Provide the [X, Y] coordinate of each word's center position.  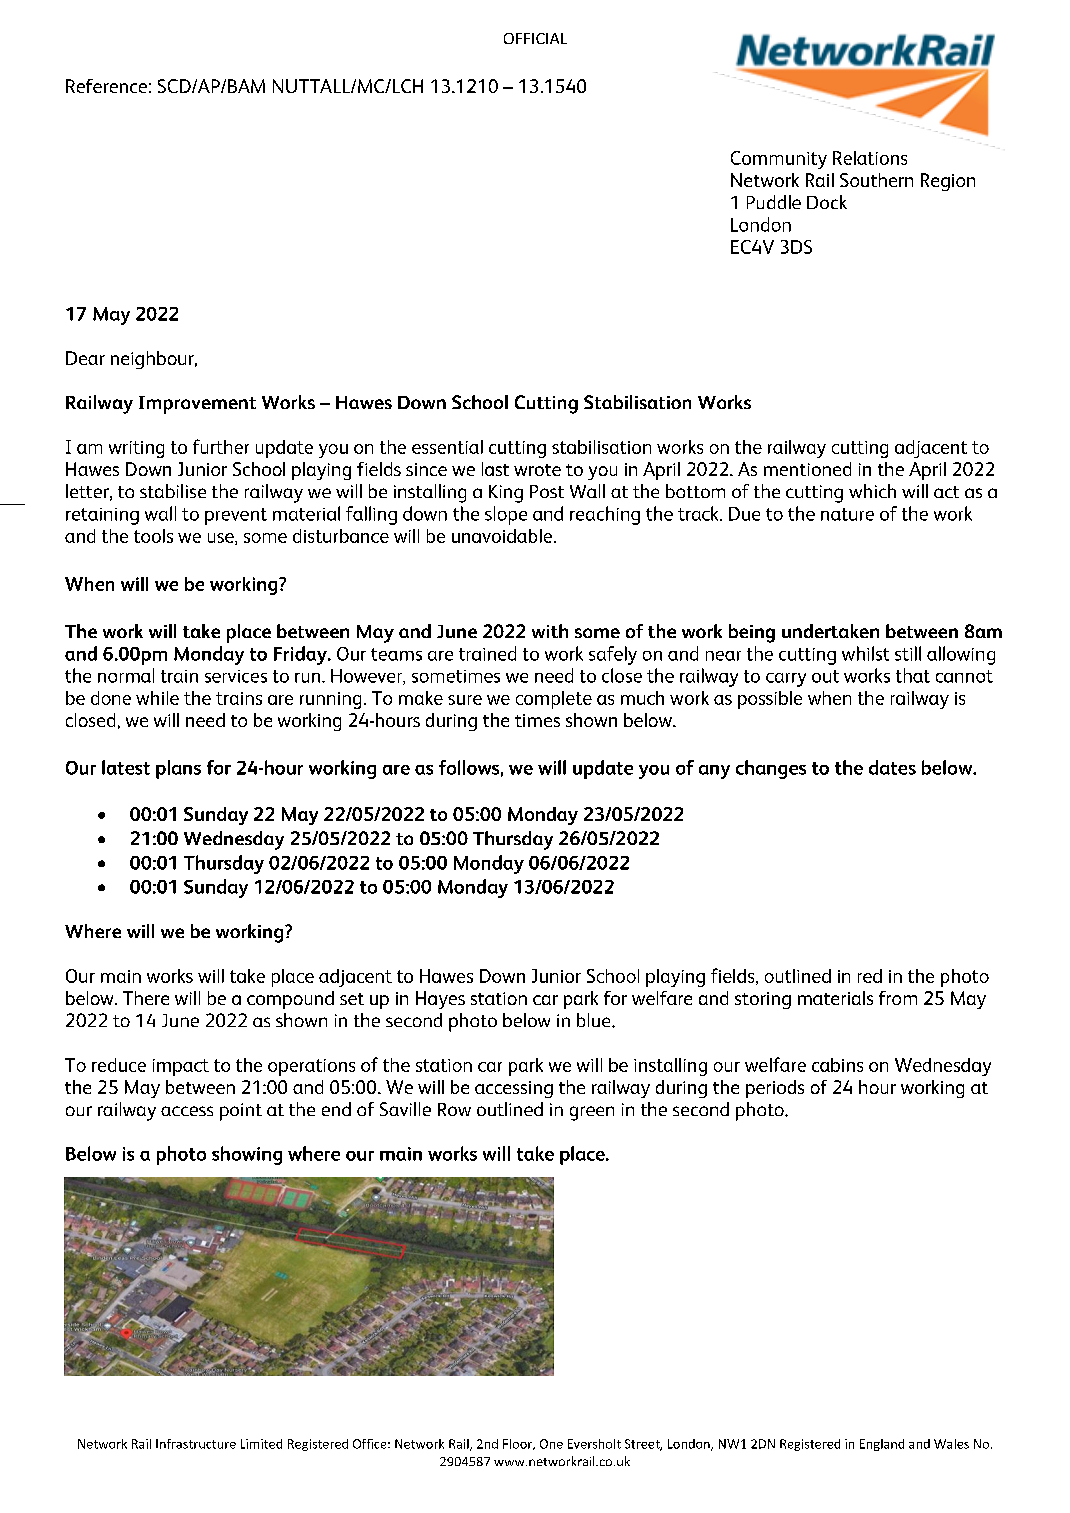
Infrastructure [196, 1444]
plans [178, 769]
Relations [870, 158]
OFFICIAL [535, 38]
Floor [518, 1444]
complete [554, 700]
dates [892, 767]
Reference [106, 86]
